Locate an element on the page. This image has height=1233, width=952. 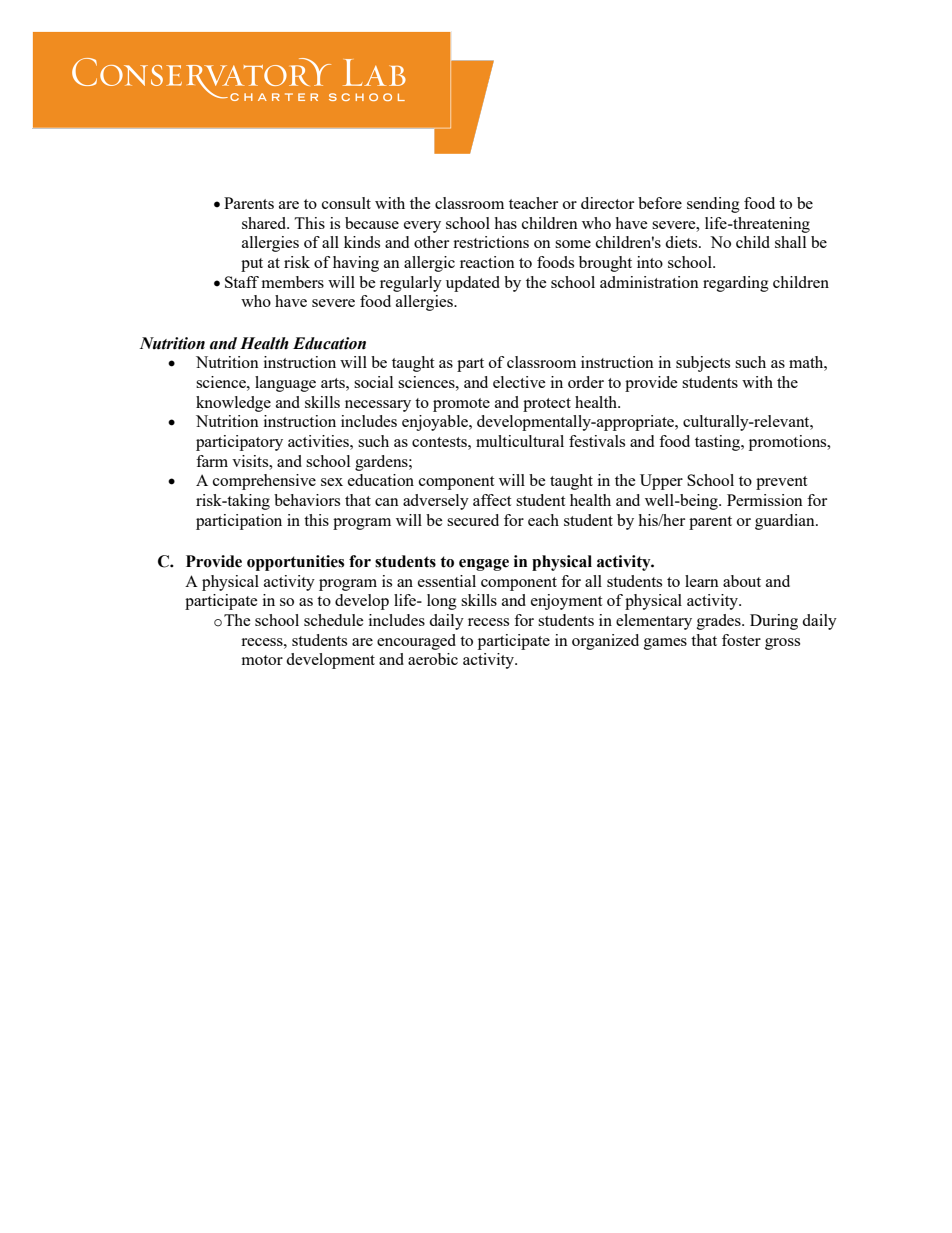
shared is located at coordinates (265, 223).
